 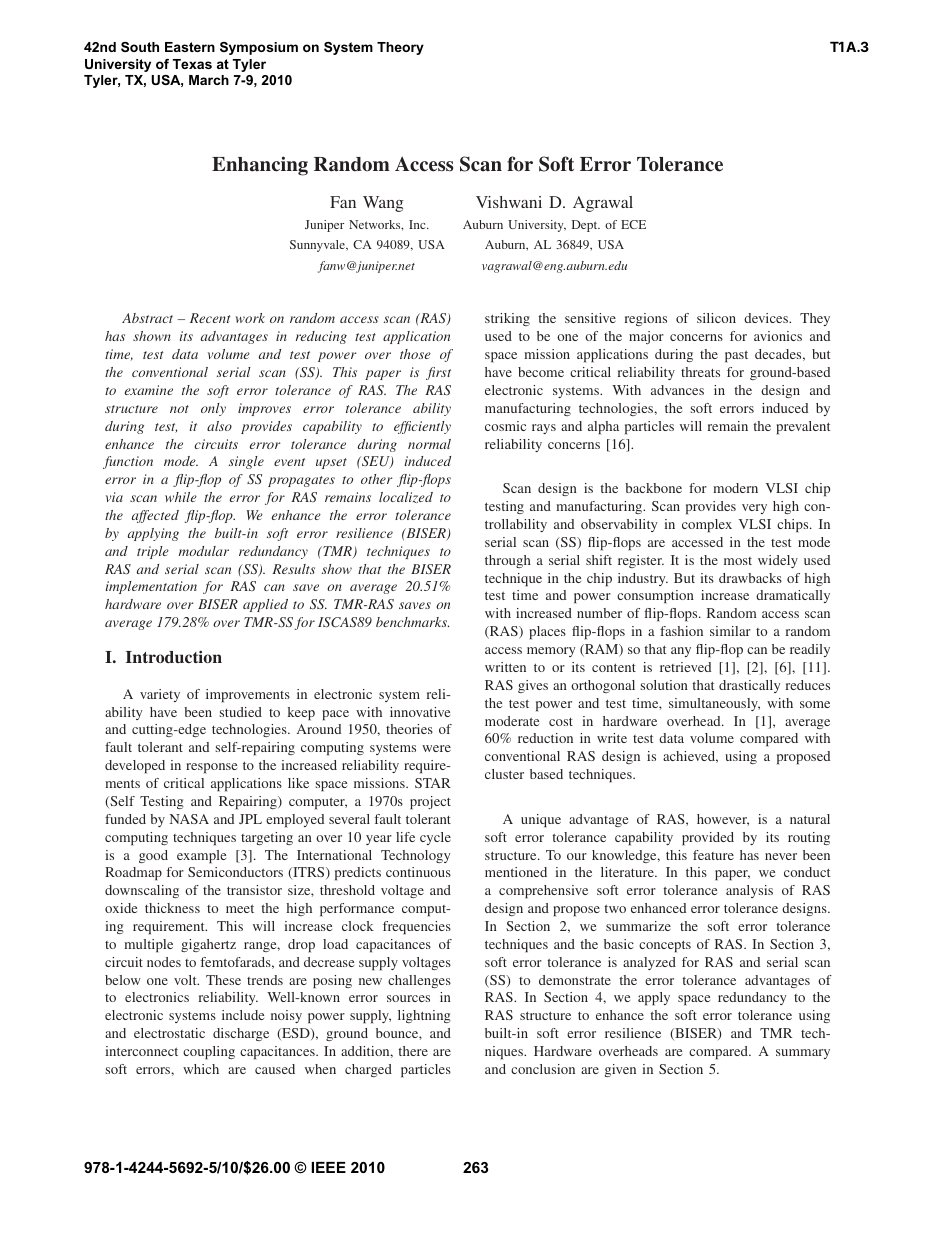 I want to click on localized, so click(x=406, y=497).
